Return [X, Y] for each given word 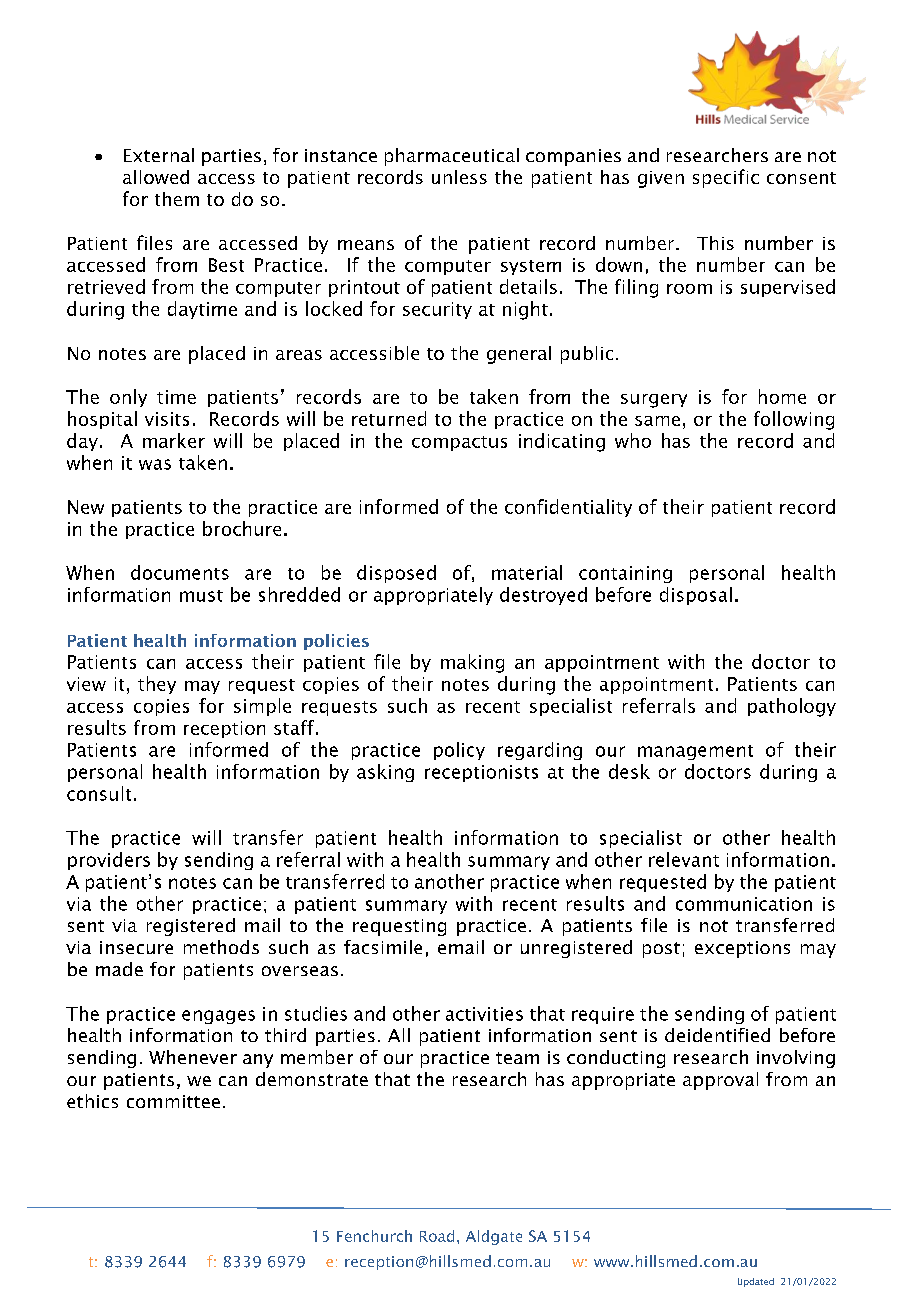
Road [437, 1236]
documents [180, 572]
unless [459, 177]
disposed [396, 574]
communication [744, 904]
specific [726, 178]
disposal [696, 596]
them [177, 199]
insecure [136, 947]
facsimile [383, 947]
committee [173, 1101]
